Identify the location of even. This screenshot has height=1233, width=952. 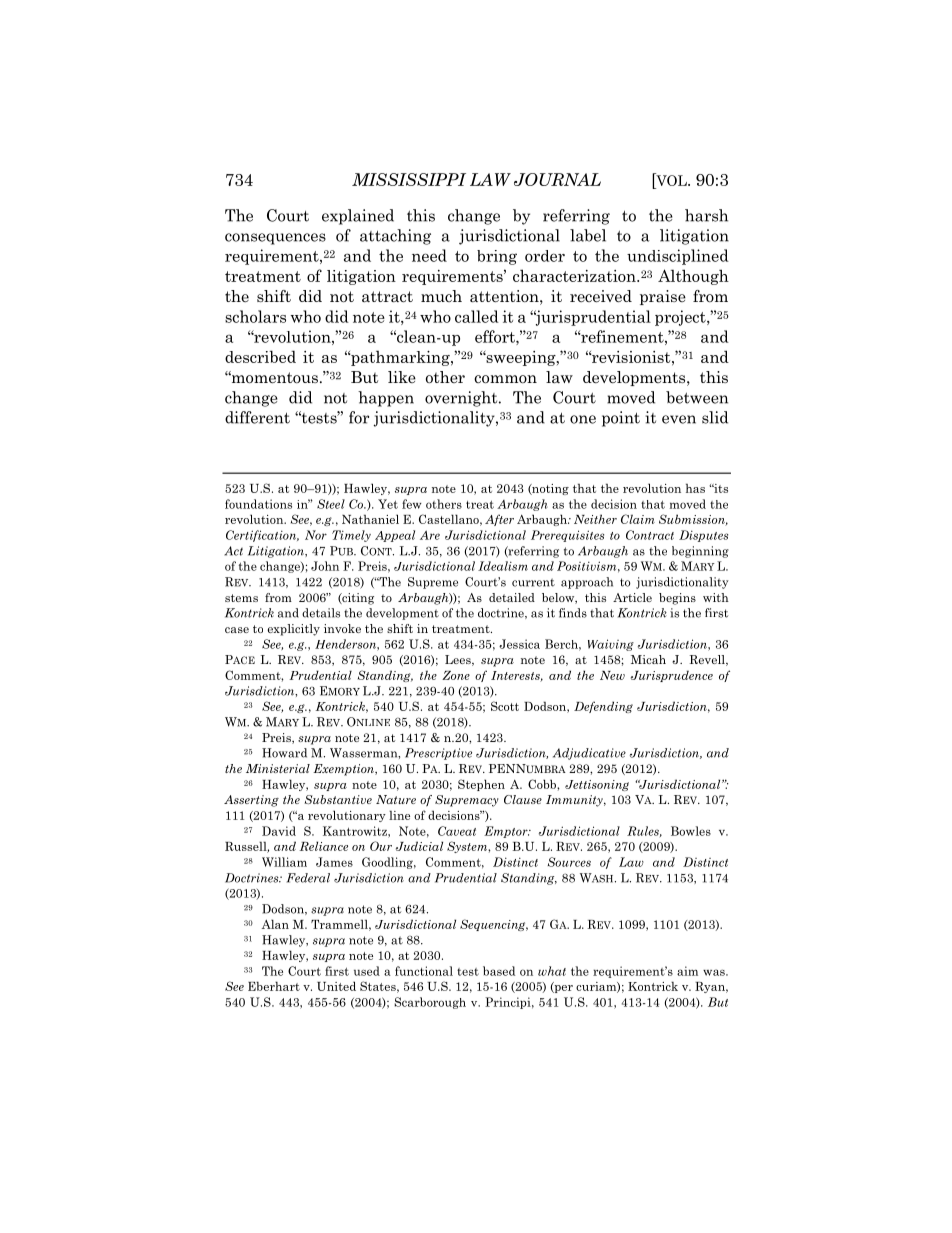
(679, 419).
